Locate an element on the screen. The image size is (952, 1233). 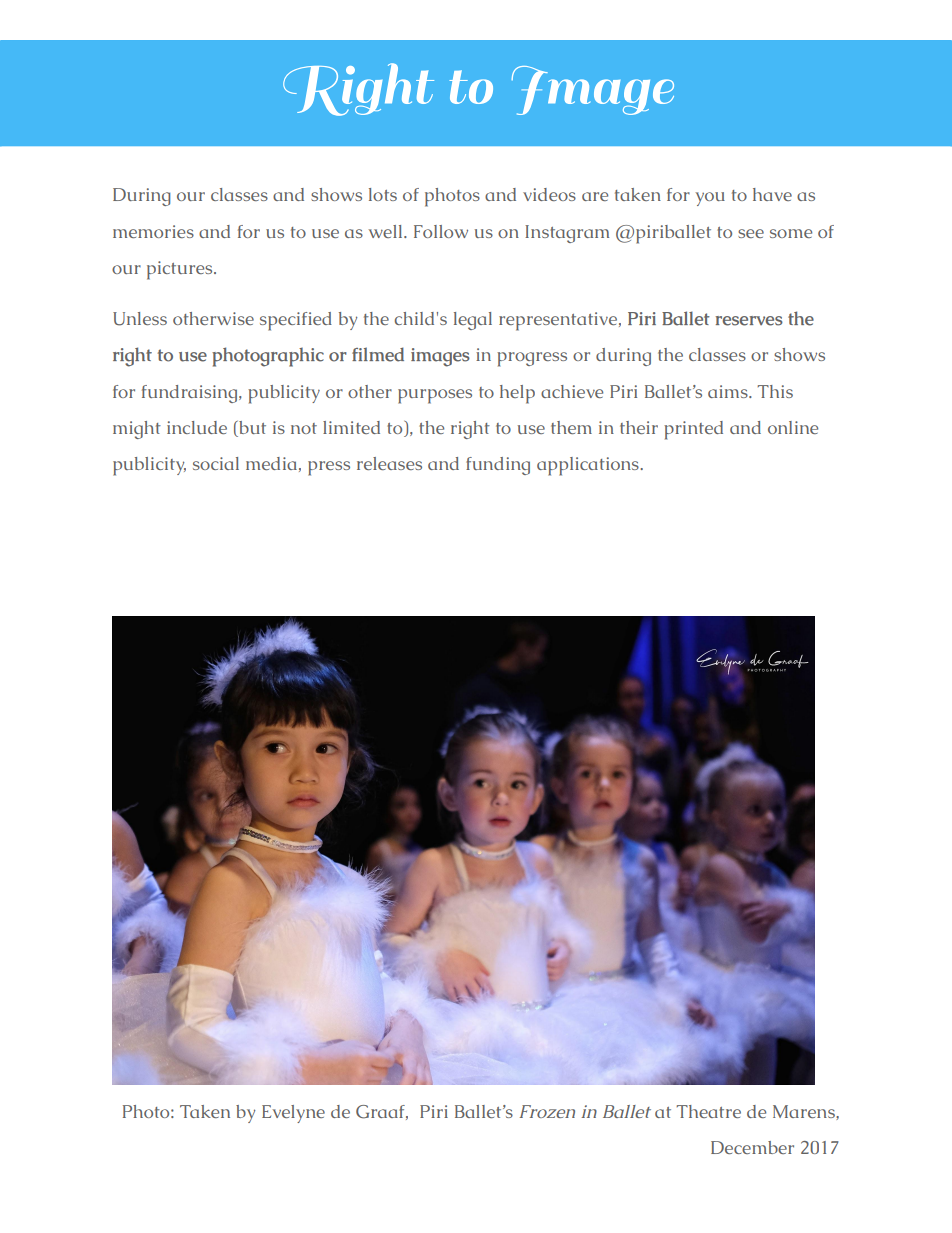
Frozen is located at coordinates (547, 1111).
